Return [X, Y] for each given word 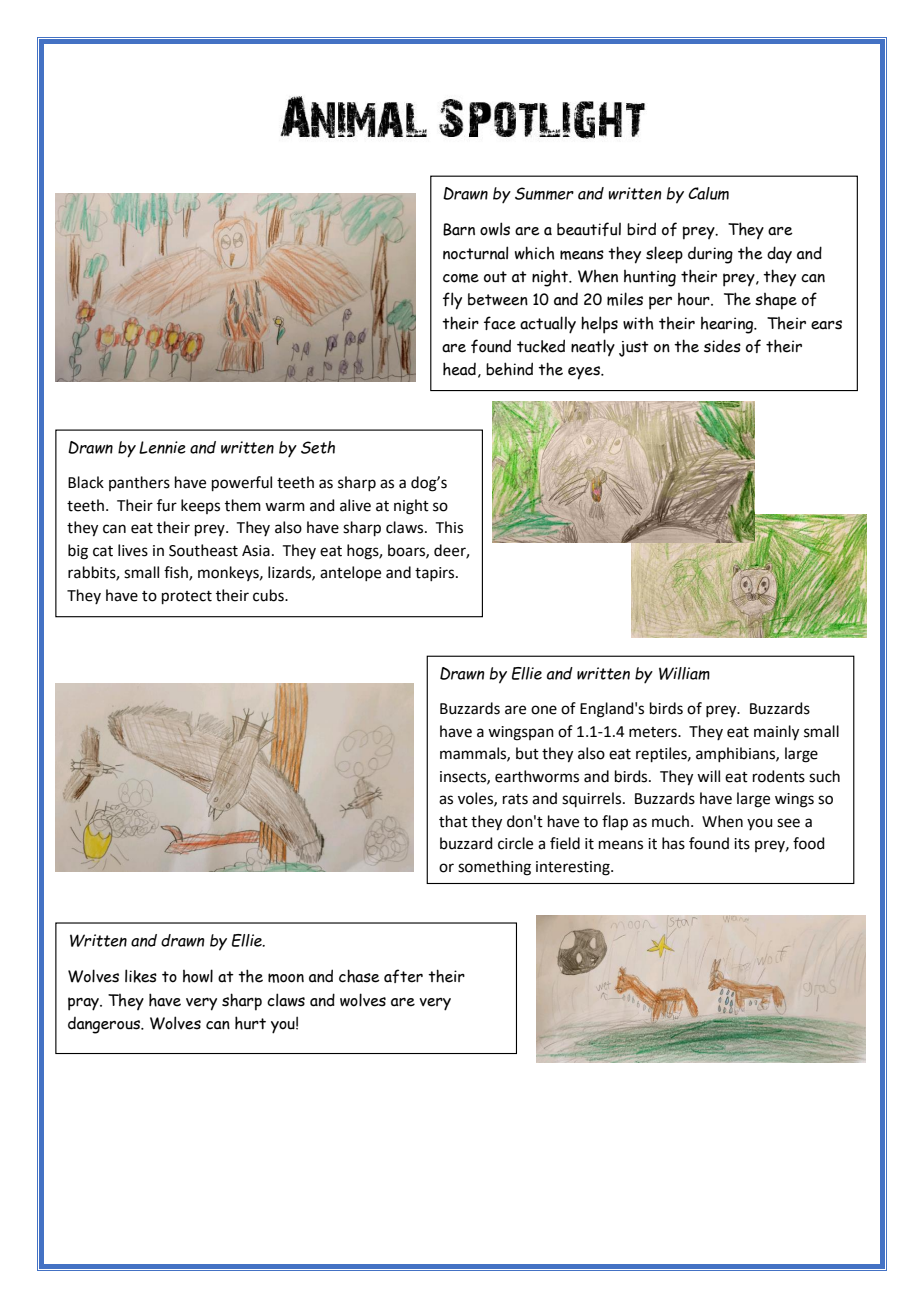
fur [167, 505]
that [453, 821]
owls [495, 229]
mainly [776, 733]
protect [187, 597]
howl [198, 976]
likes [141, 976]
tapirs [436, 574]
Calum [708, 193]
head [459, 369]
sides [722, 346]
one [544, 710]
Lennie [162, 447]
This [449, 527]
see [788, 823]
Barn [459, 229]
